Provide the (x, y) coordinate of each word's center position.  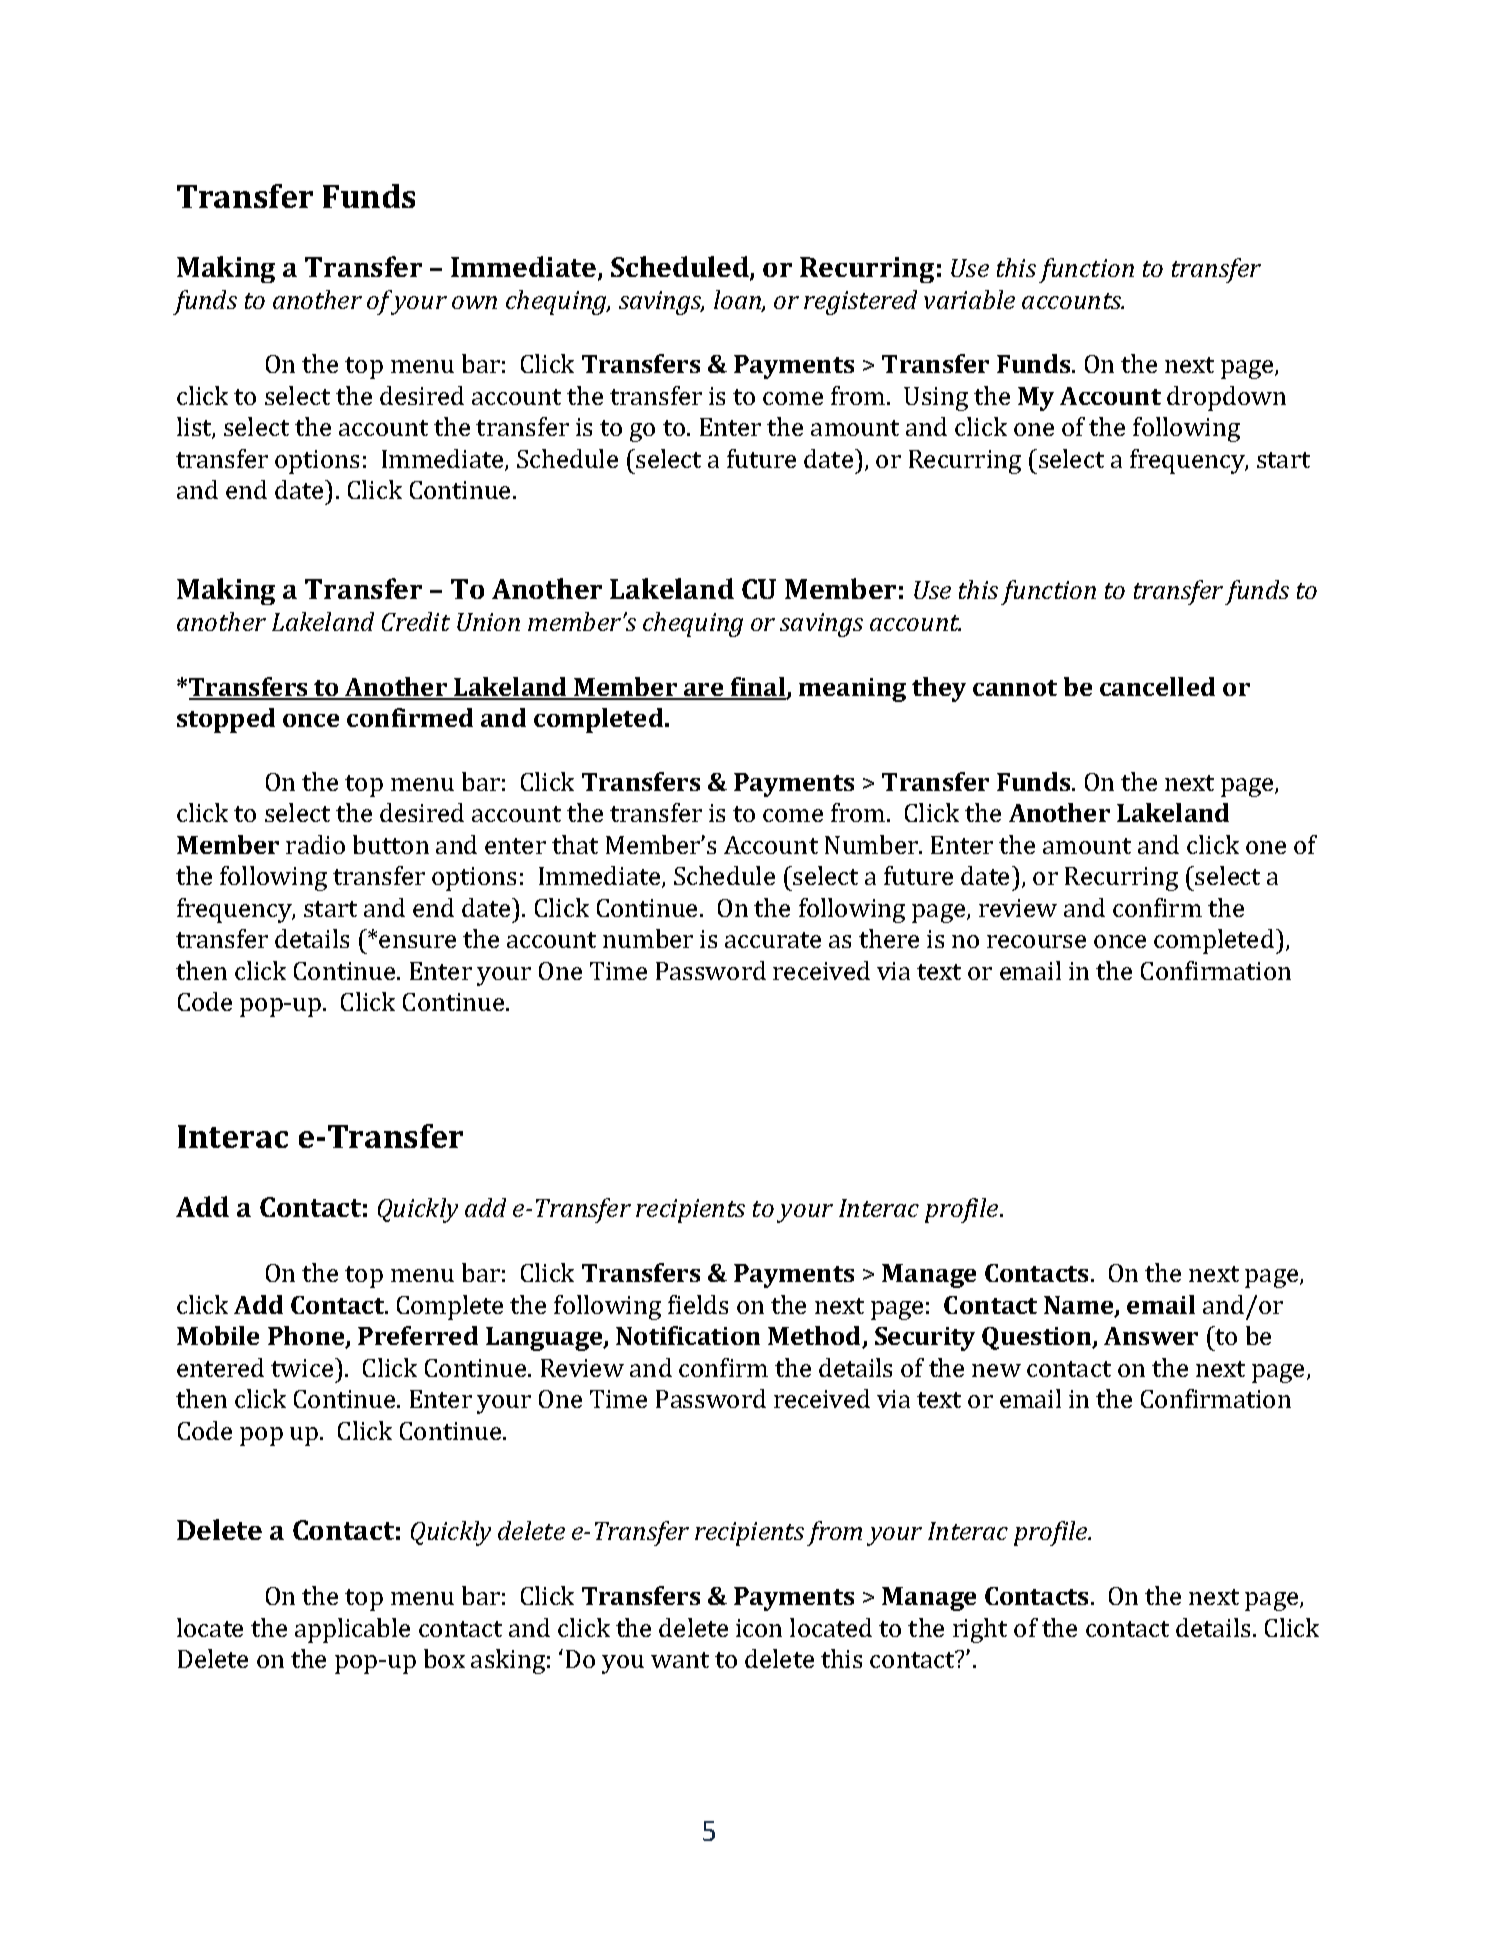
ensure (417, 941)
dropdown (1226, 398)
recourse (1036, 941)
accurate (773, 940)
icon (759, 1628)
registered (860, 302)
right (980, 1630)
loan (738, 301)
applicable (352, 1630)
